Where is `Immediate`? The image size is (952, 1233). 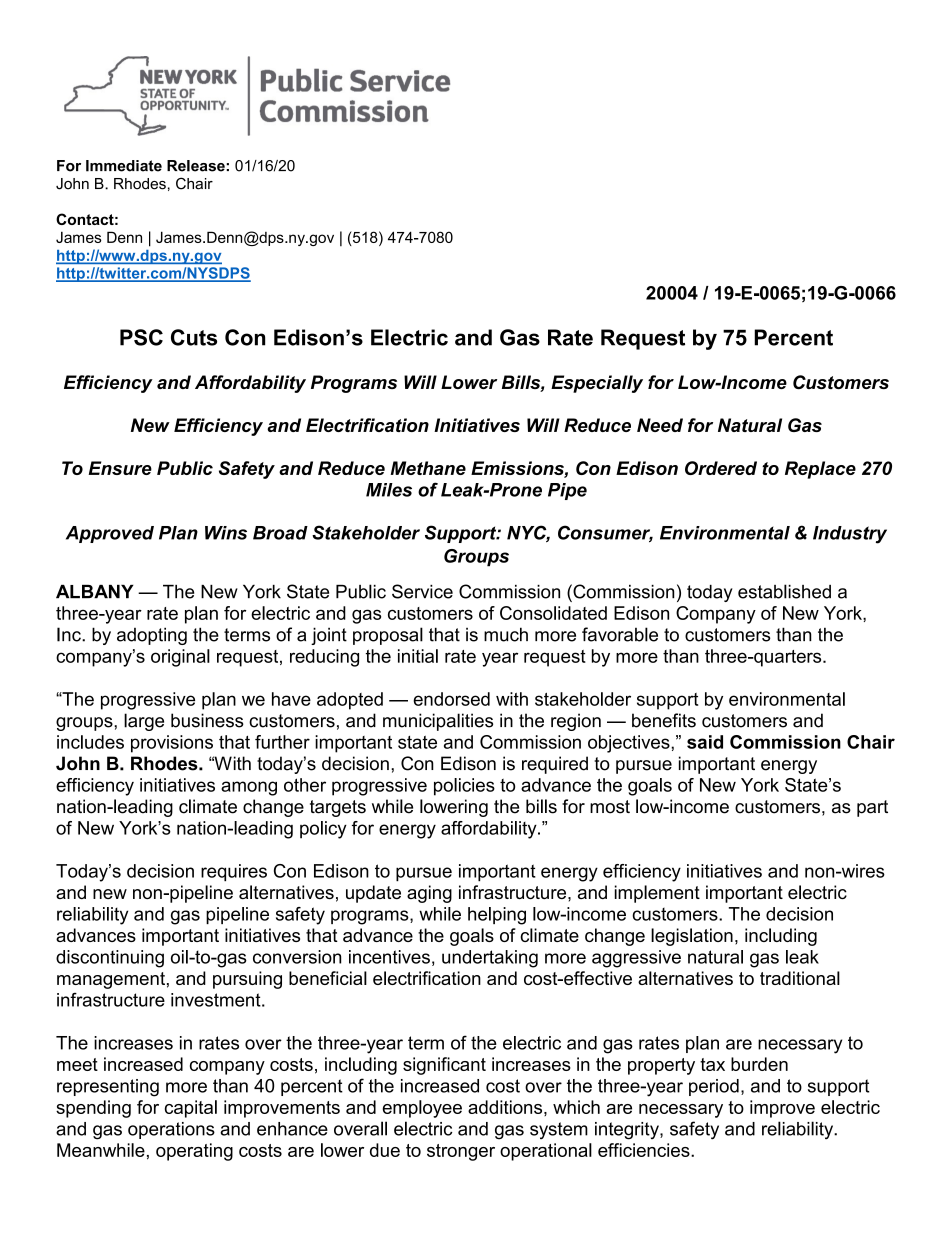 Immediate is located at coordinates (124, 166).
